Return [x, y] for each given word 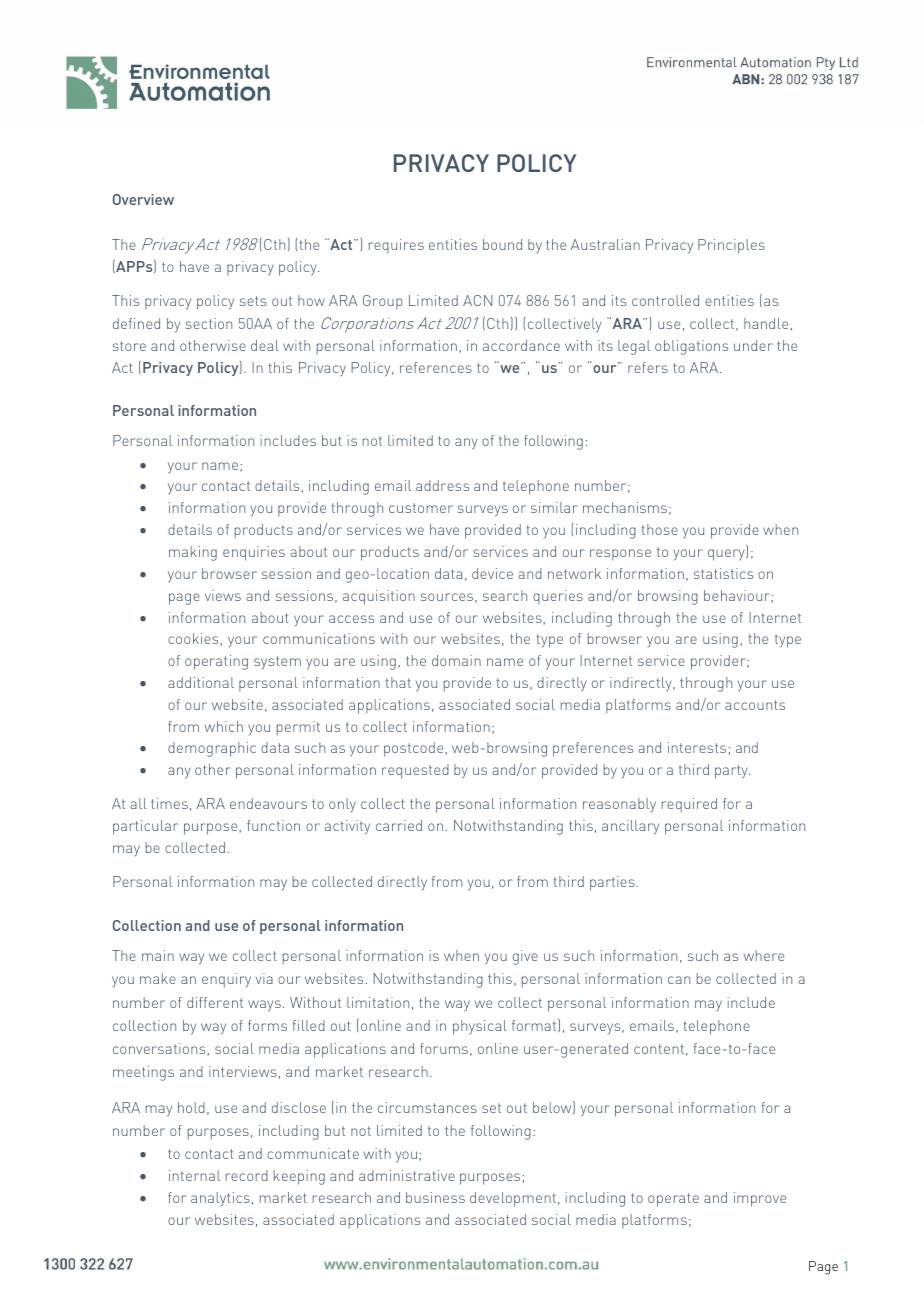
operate [673, 1200]
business [435, 1197]
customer [421, 508]
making [193, 553]
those [660, 529]
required [689, 805]
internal [194, 1175]
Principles [731, 246]
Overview [143, 199]
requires [396, 246]
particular [145, 827]
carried [399, 825]
